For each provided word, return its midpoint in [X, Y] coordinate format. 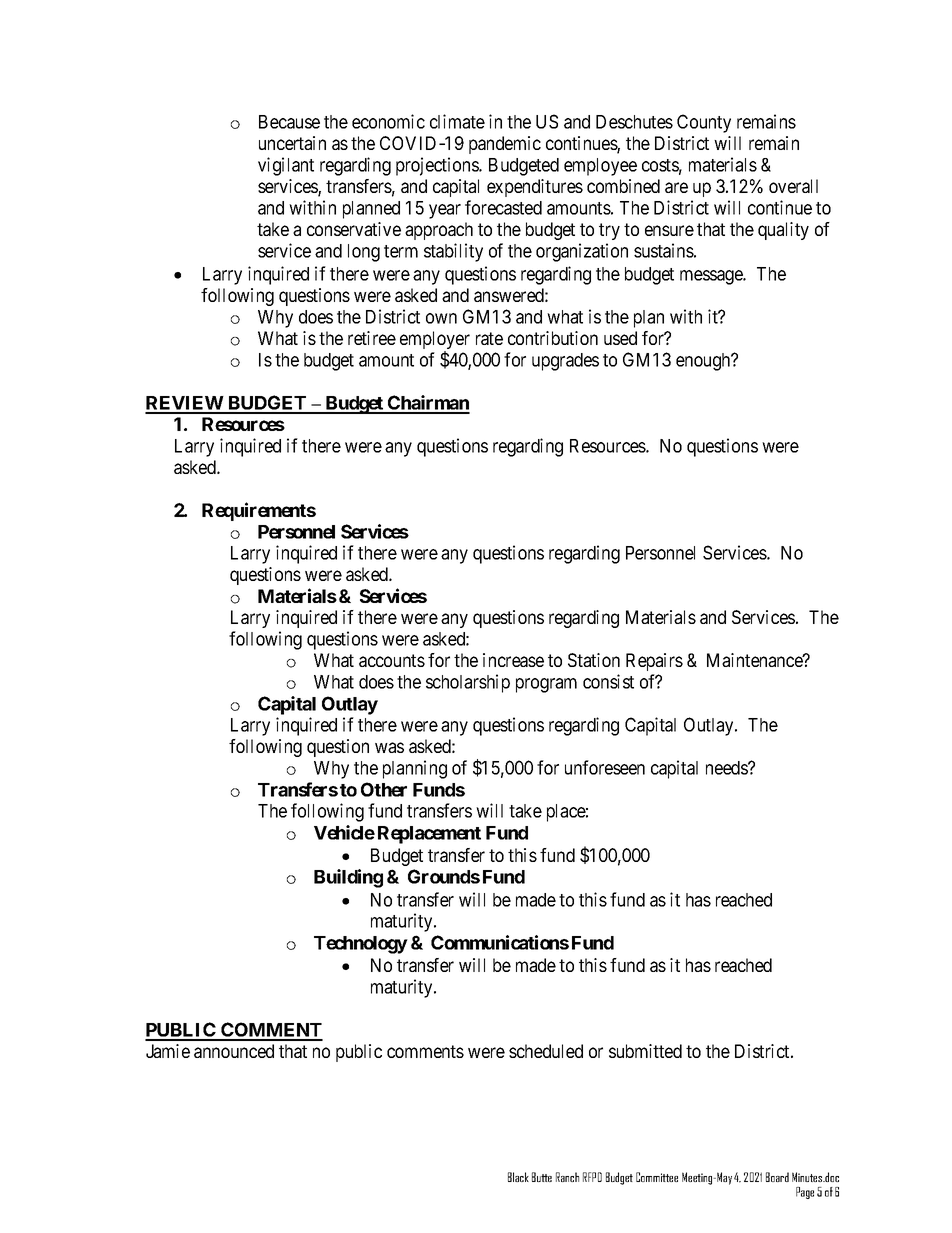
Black [518, 1177]
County [704, 123]
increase [513, 660]
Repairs [654, 662]
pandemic [505, 145]
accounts [392, 660]
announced [234, 1051]
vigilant [286, 166]
